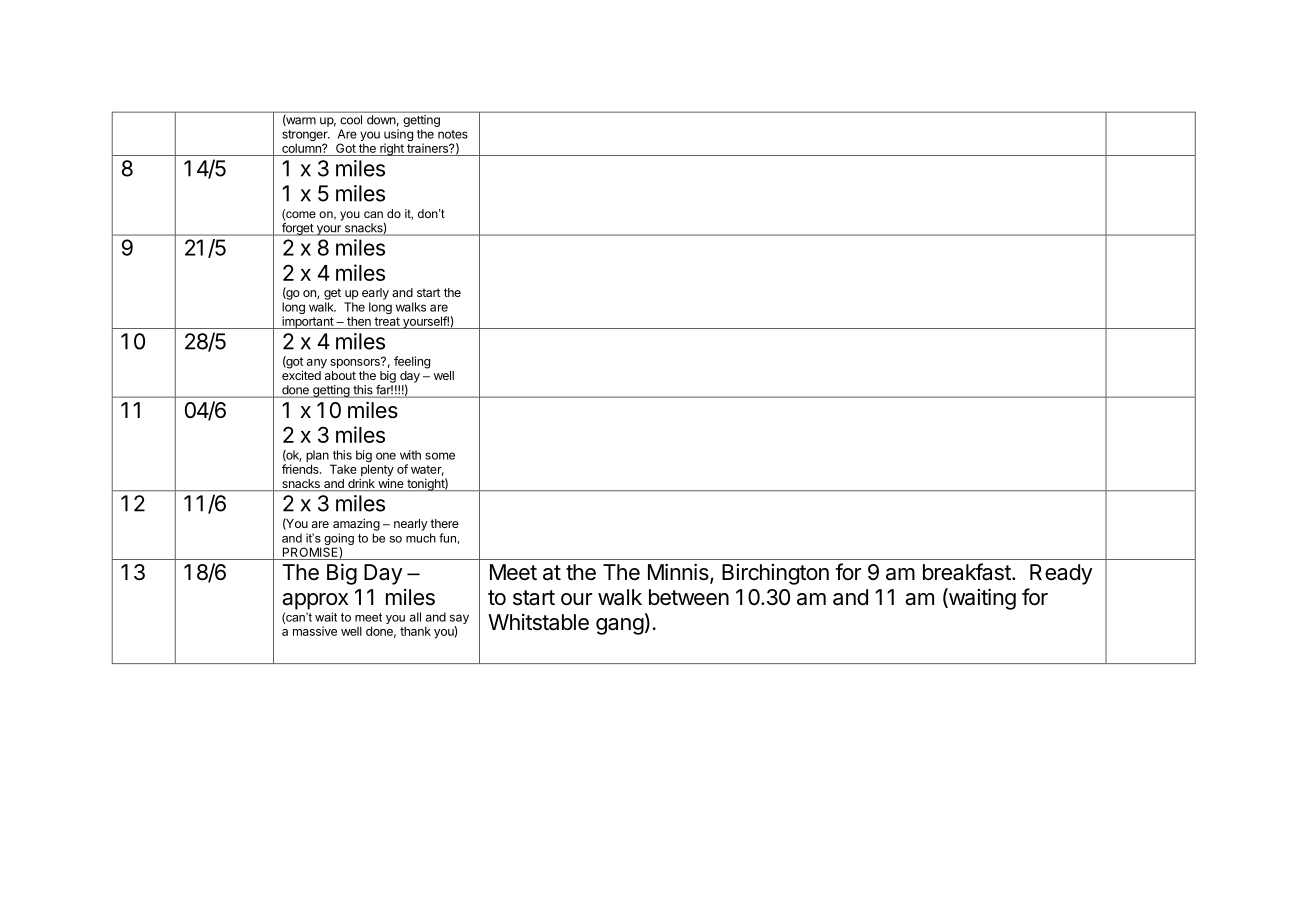  I want to click on between, so click(689, 597).
